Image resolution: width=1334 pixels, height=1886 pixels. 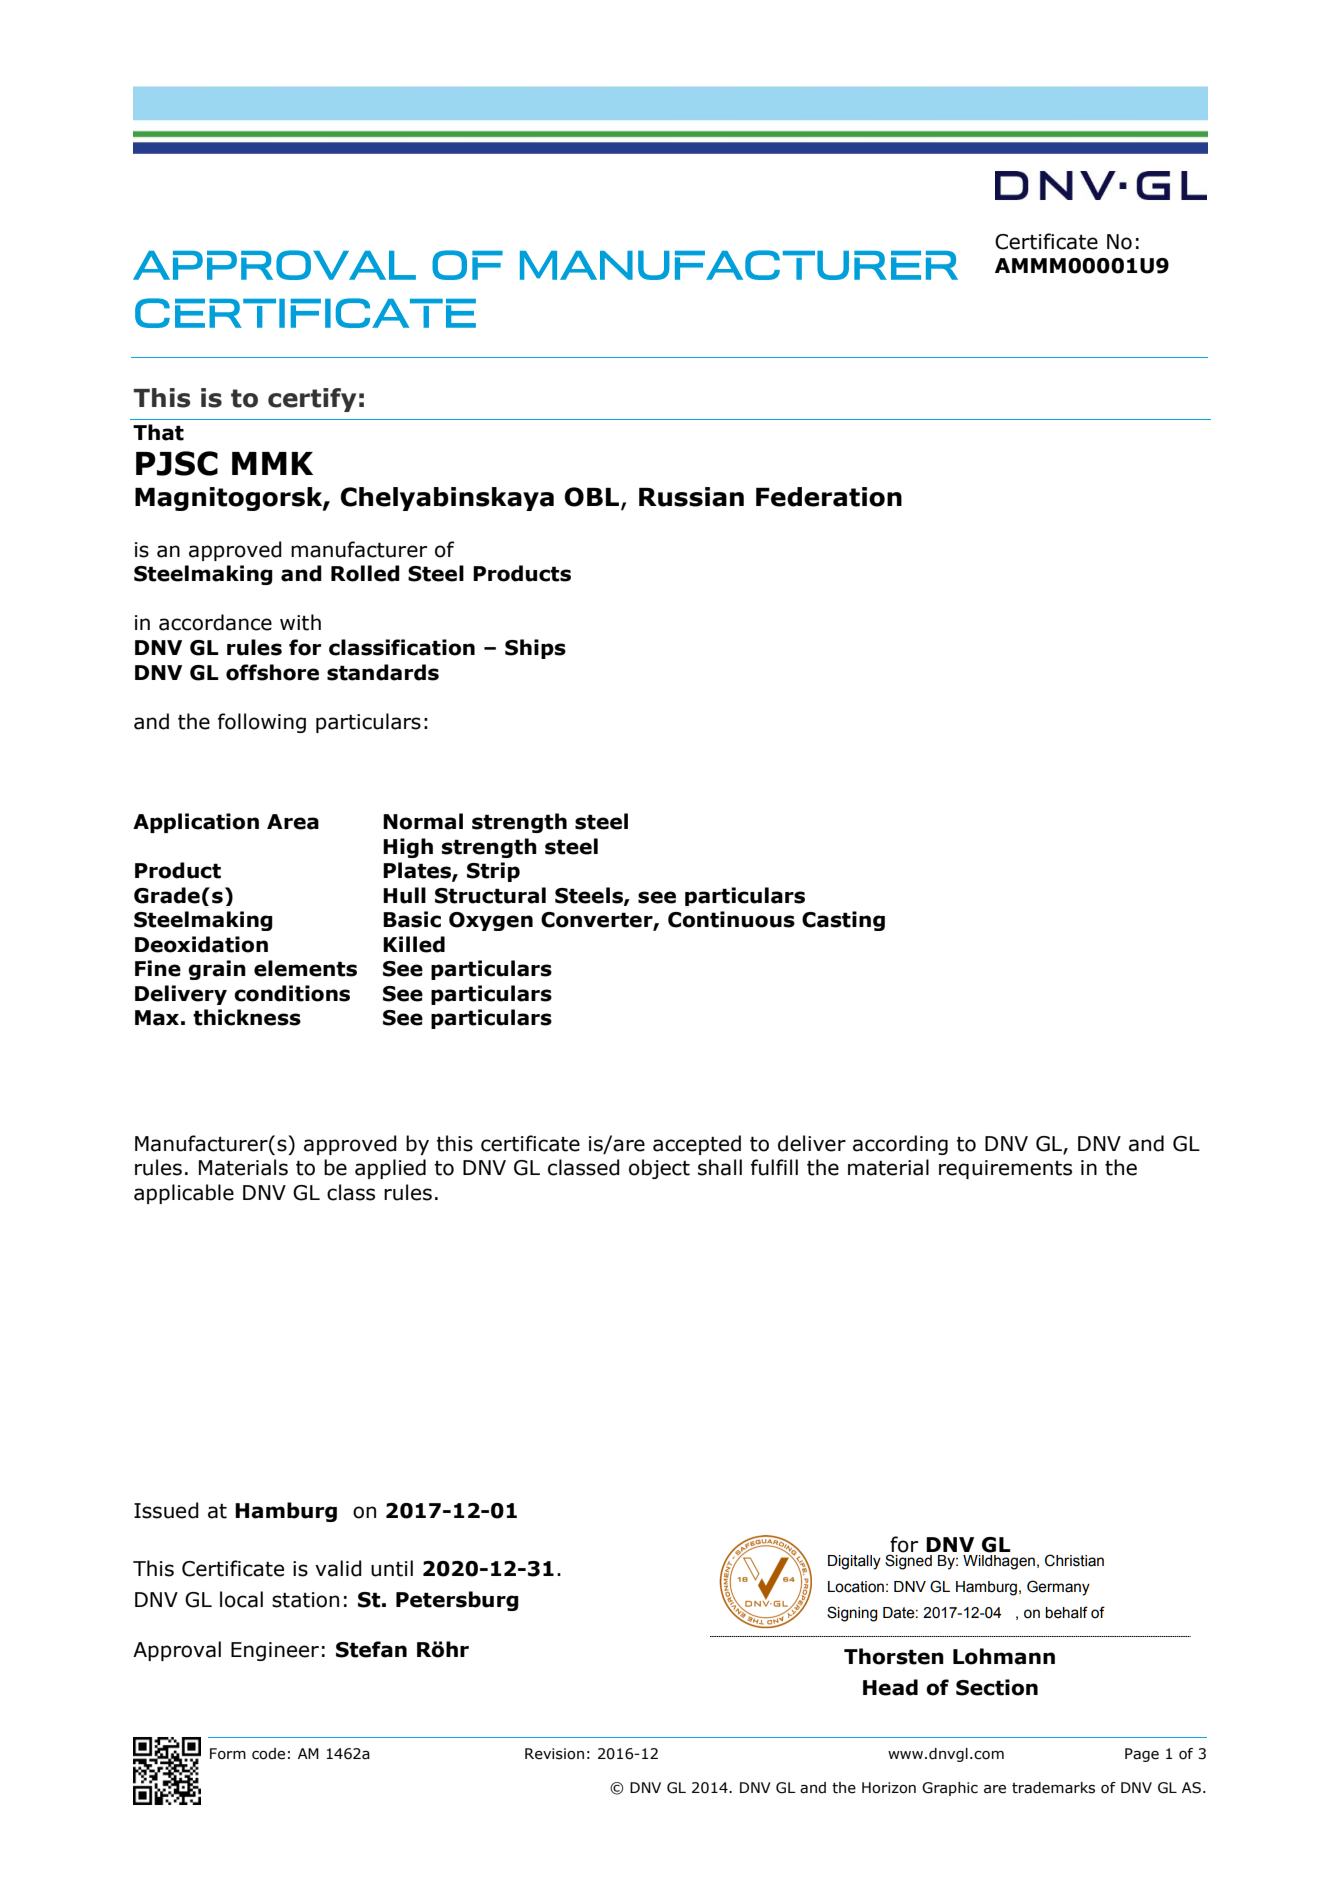 What do you see at coordinates (554, 1754) in the screenshot?
I see `Revision` at bounding box center [554, 1754].
